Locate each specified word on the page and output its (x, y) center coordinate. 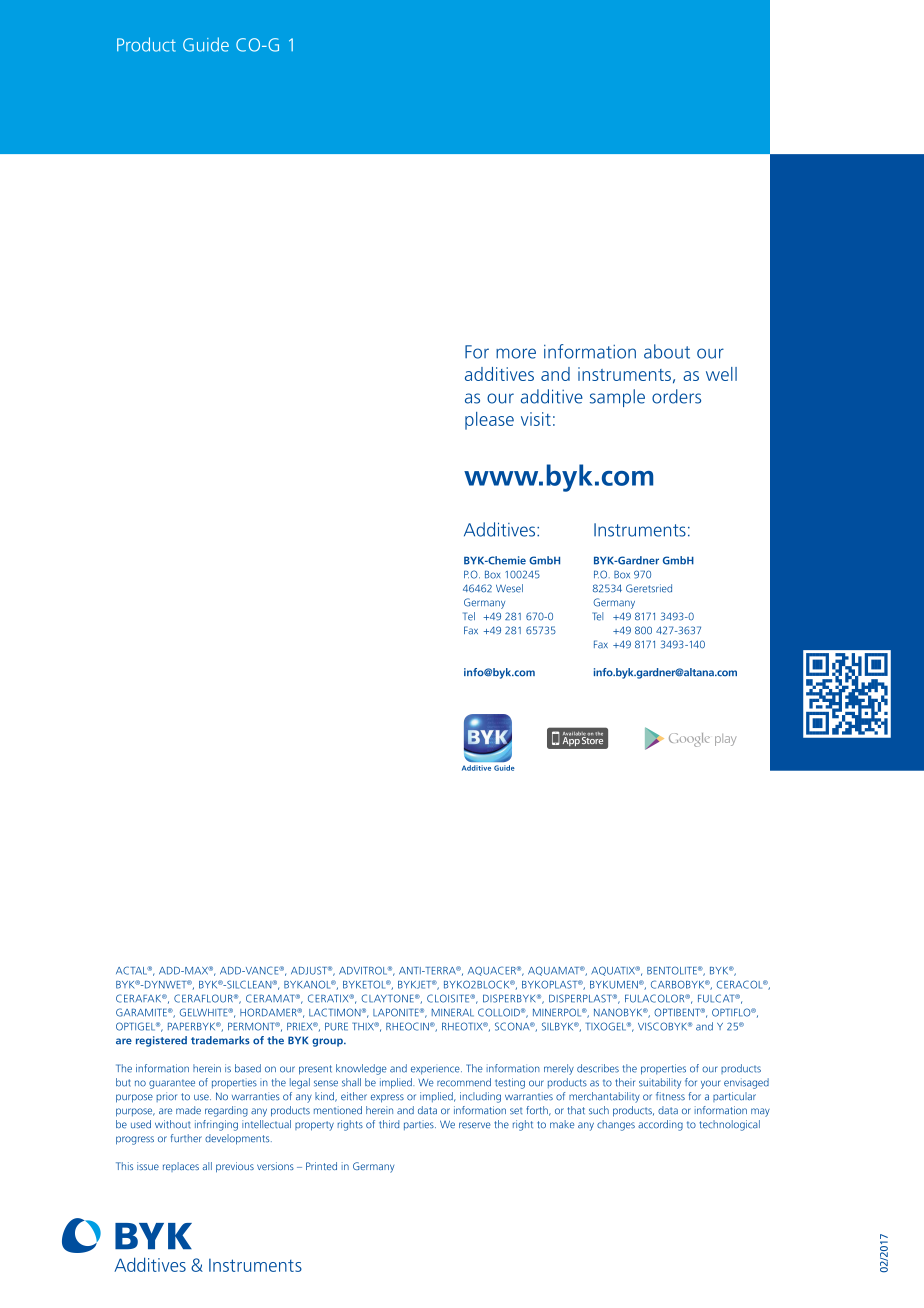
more (516, 353)
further (186, 1138)
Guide (206, 44)
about (667, 351)
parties (420, 1125)
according (660, 1125)
